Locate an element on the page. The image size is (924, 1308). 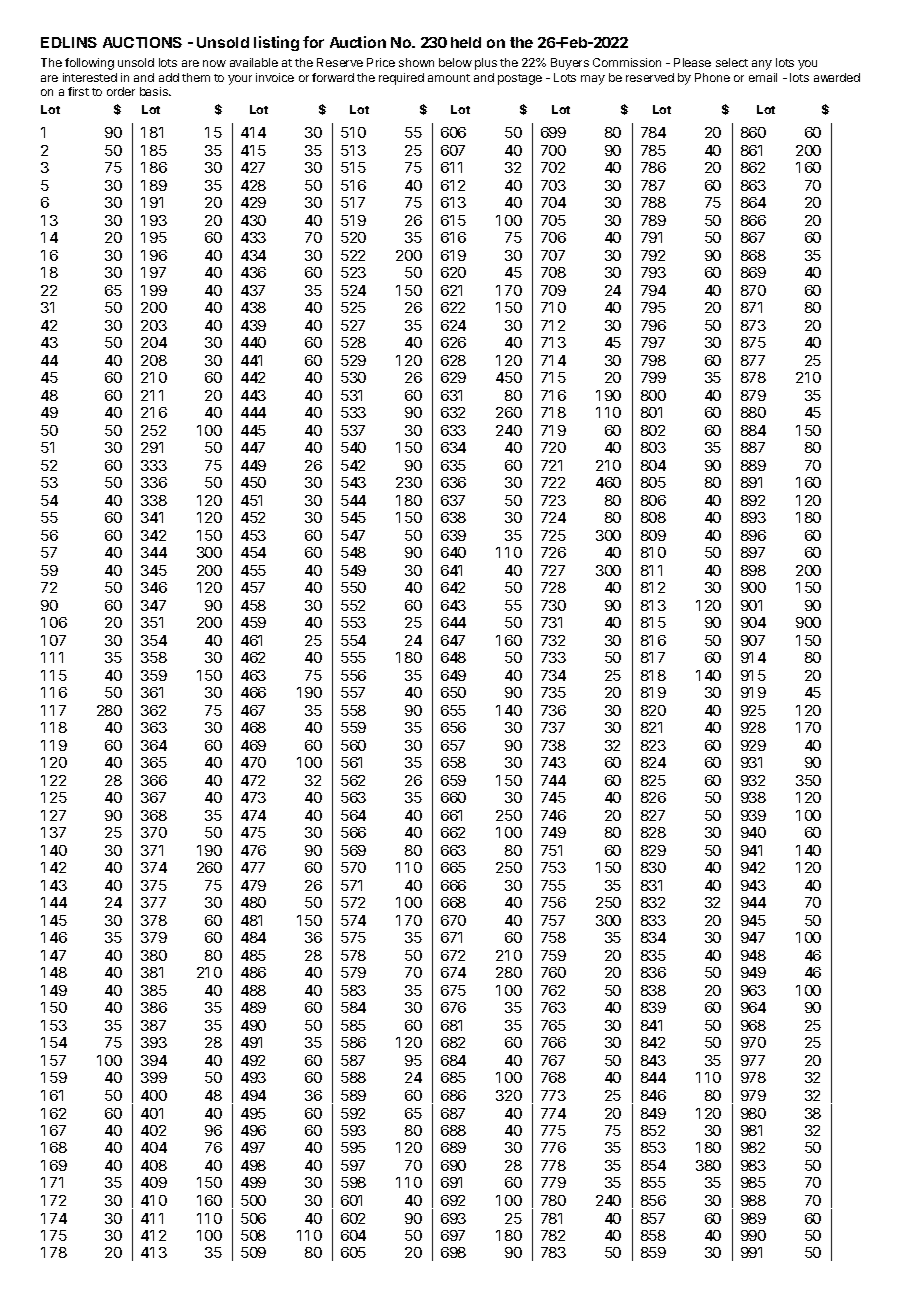
below is located at coordinates (455, 62).
